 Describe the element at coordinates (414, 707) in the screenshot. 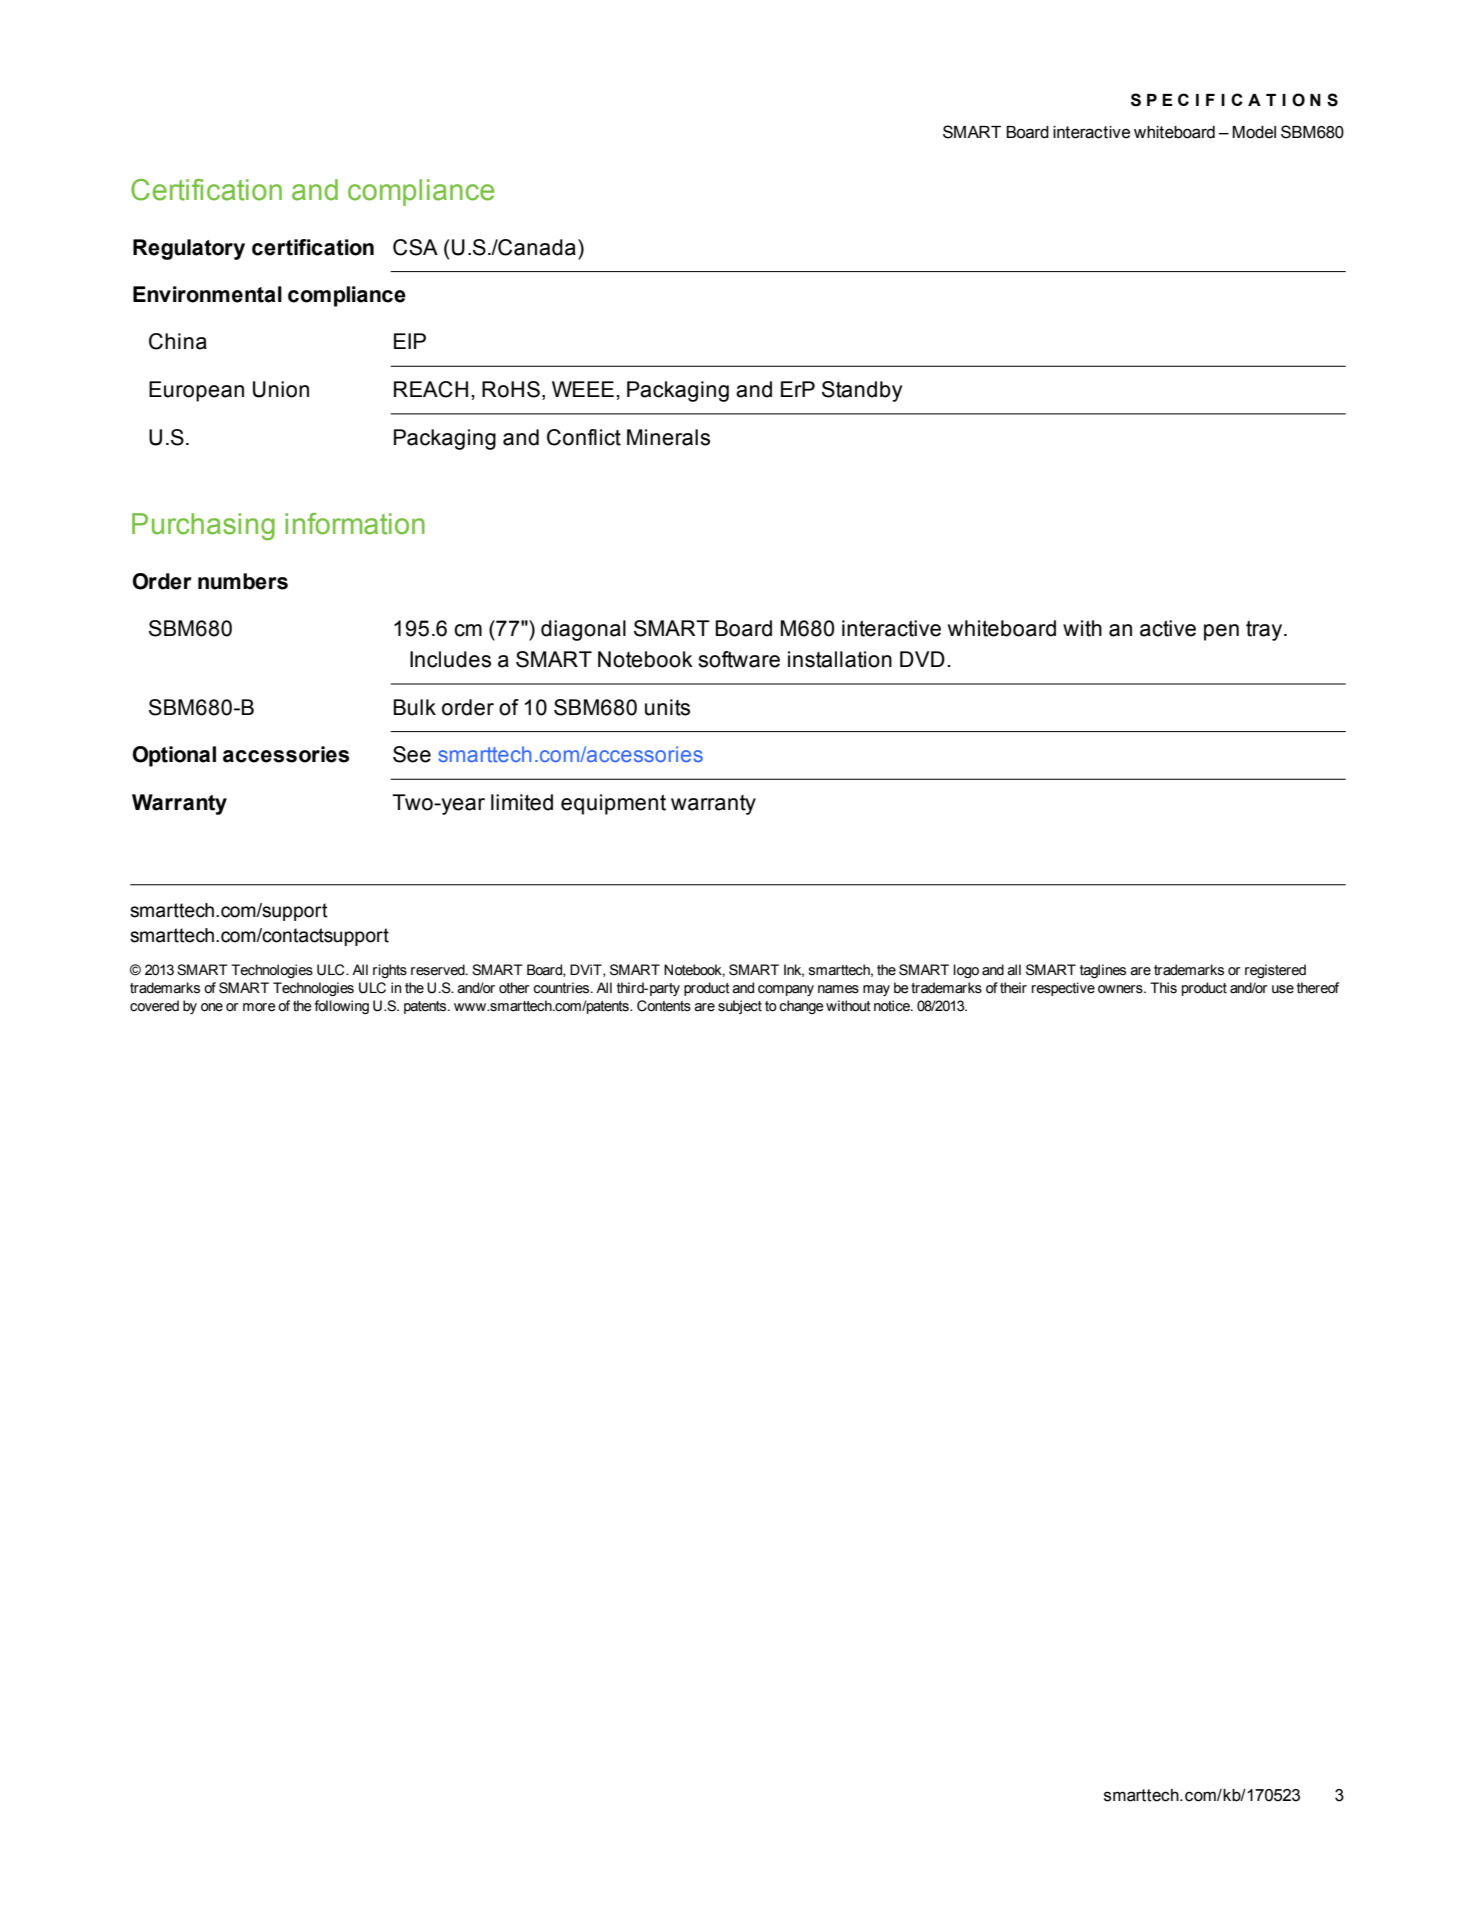

I see `Bulk` at that location.
